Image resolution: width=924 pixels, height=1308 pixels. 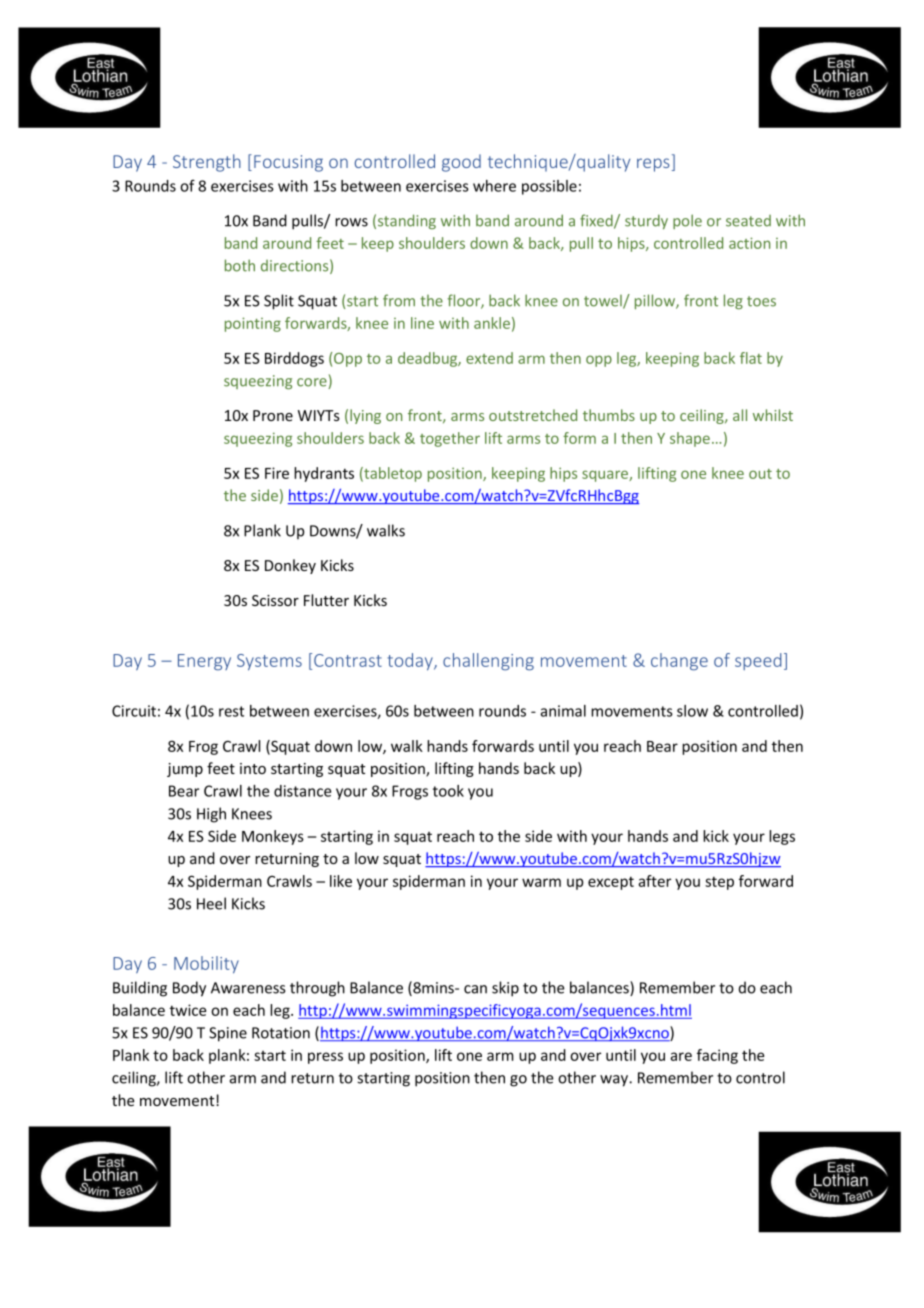 I want to click on High, so click(x=211, y=815).
